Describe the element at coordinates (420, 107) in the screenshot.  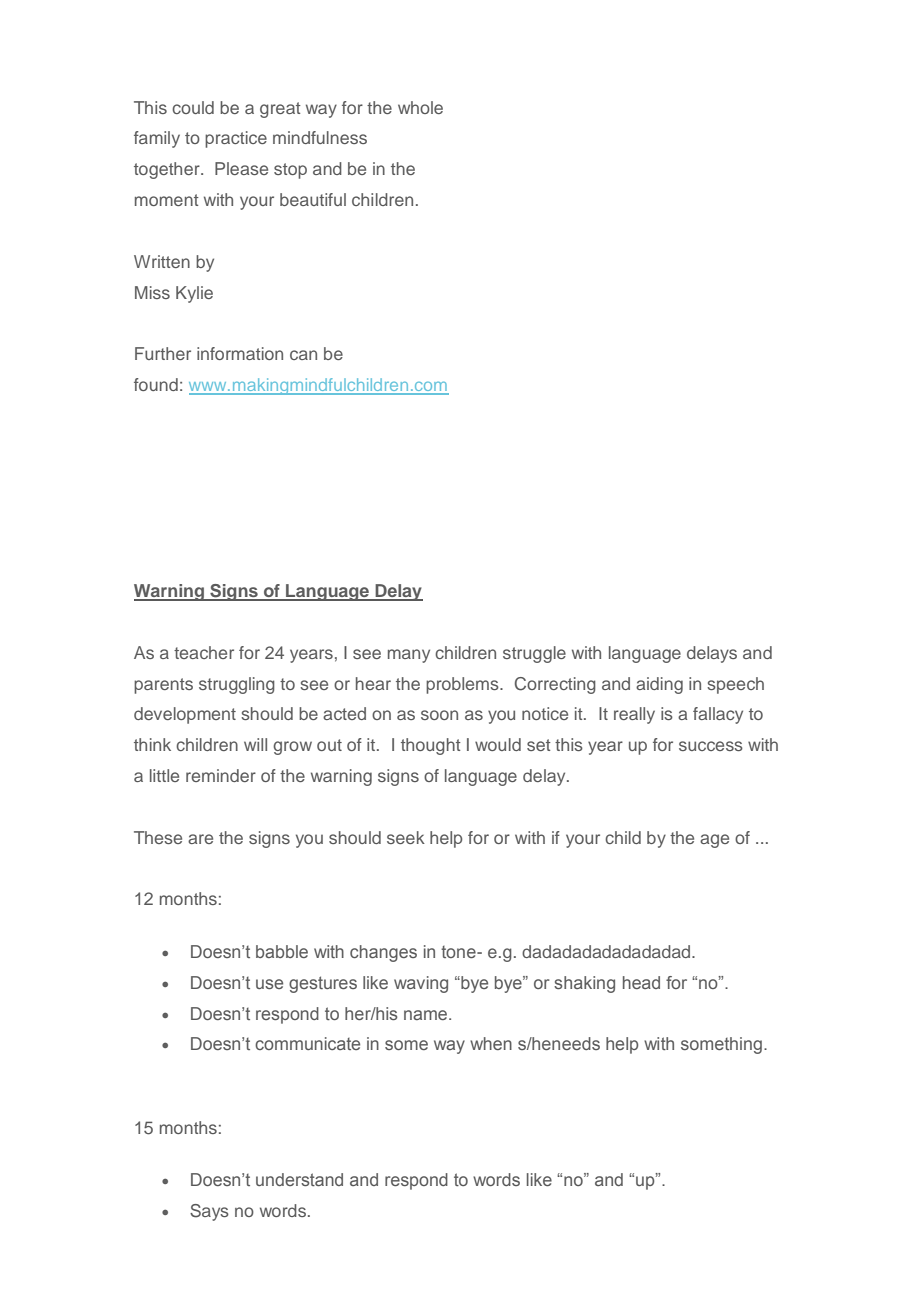
I see `whole` at that location.
